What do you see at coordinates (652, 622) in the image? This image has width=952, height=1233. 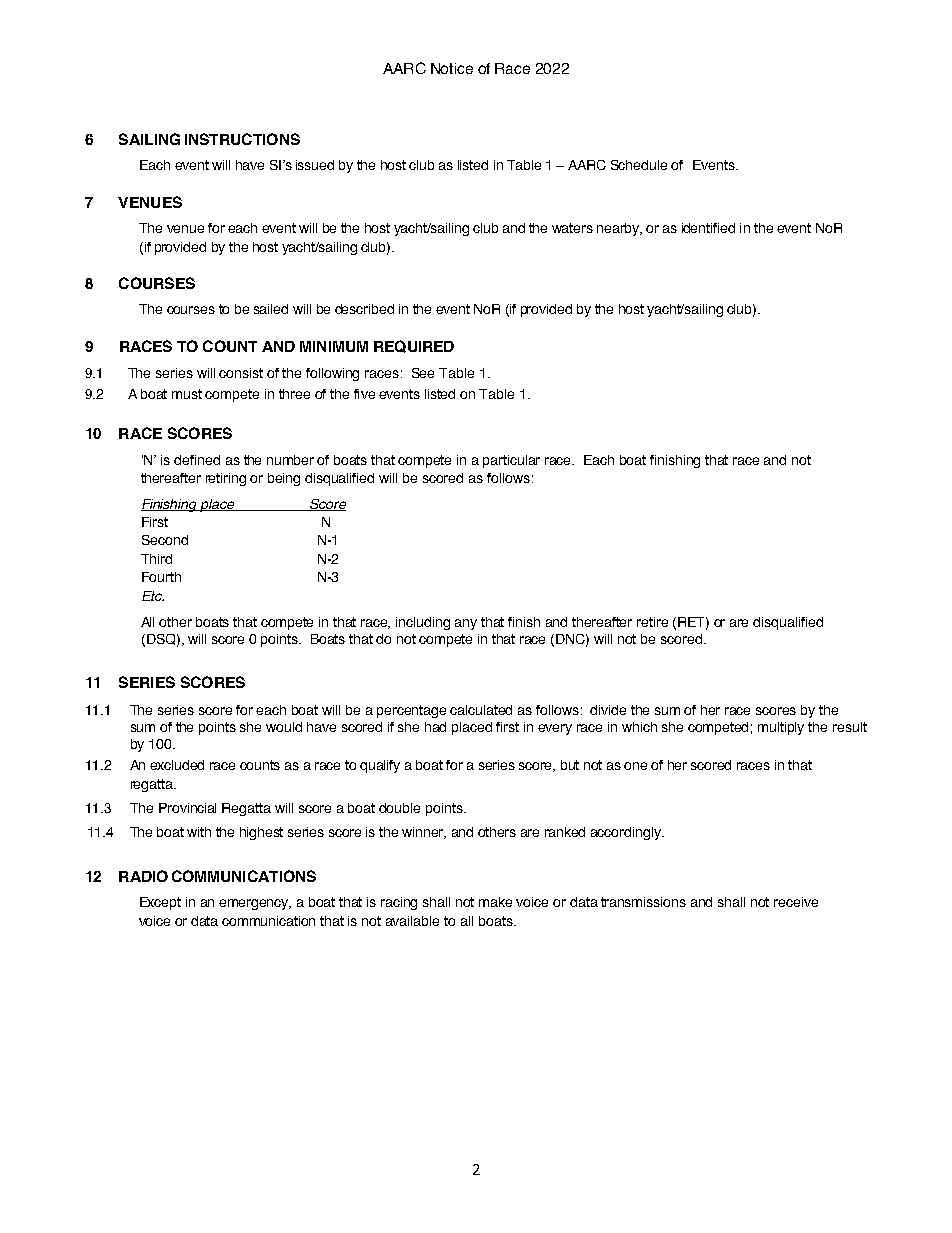 I see `retire` at bounding box center [652, 622].
